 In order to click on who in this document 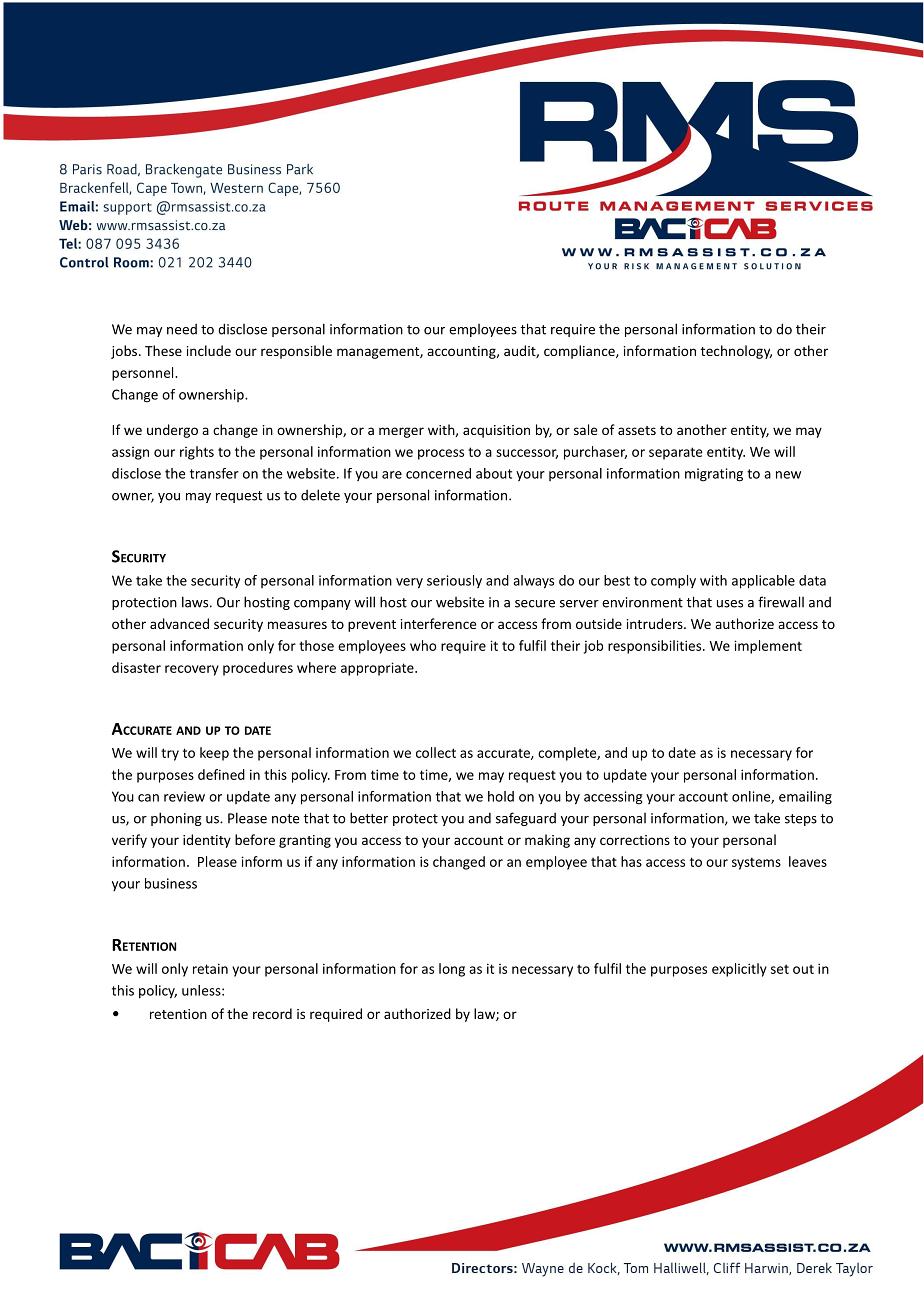, I will do `click(423, 645)`.
